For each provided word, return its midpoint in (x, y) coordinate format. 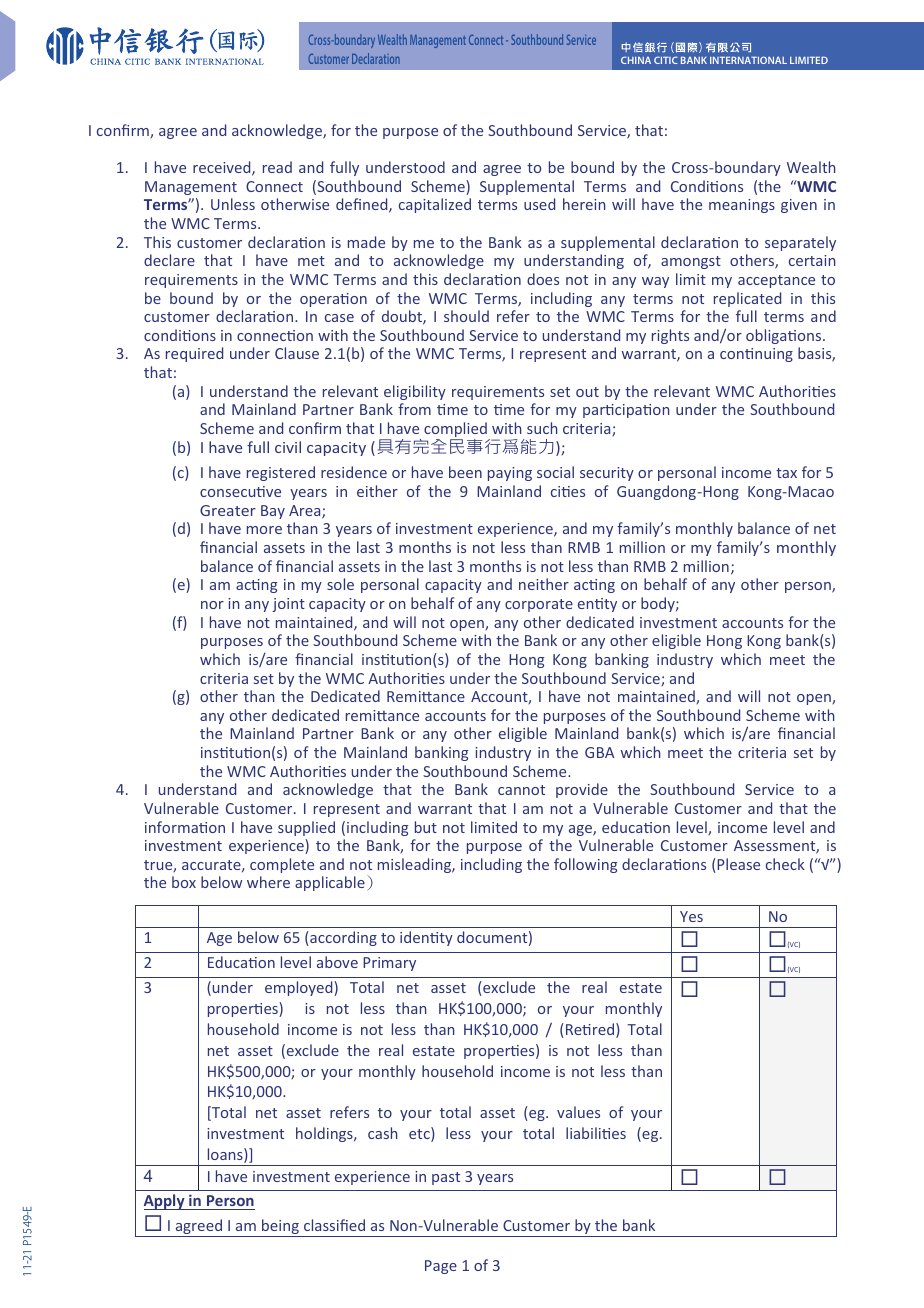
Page (441, 1267)
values (578, 1112)
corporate (539, 605)
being (280, 1228)
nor (212, 605)
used (539, 204)
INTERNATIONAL (748, 60)
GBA (599, 752)
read (277, 167)
